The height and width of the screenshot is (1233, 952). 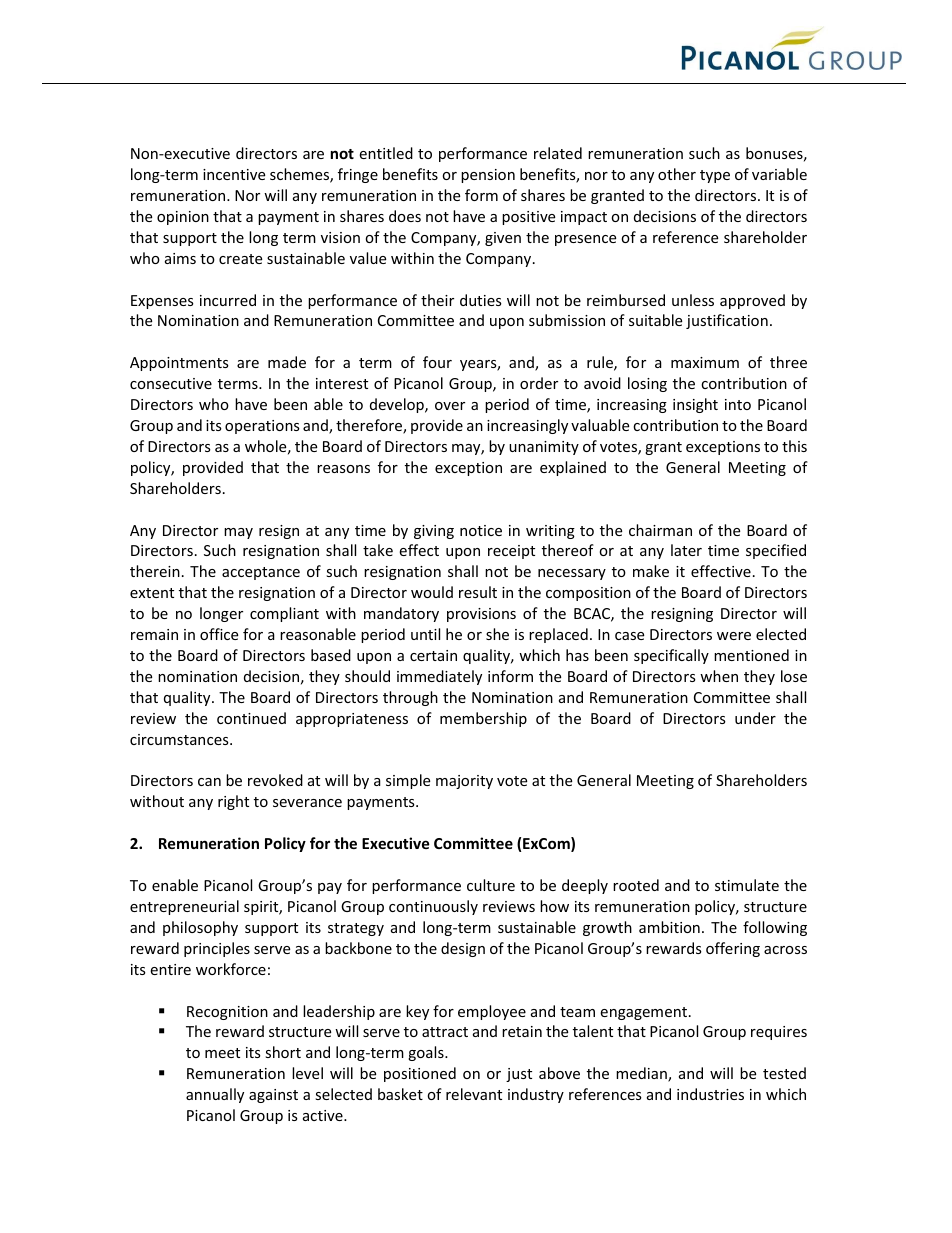 What do you see at coordinates (215, 1095) in the screenshot?
I see `annually` at bounding box center [215, 1095].
